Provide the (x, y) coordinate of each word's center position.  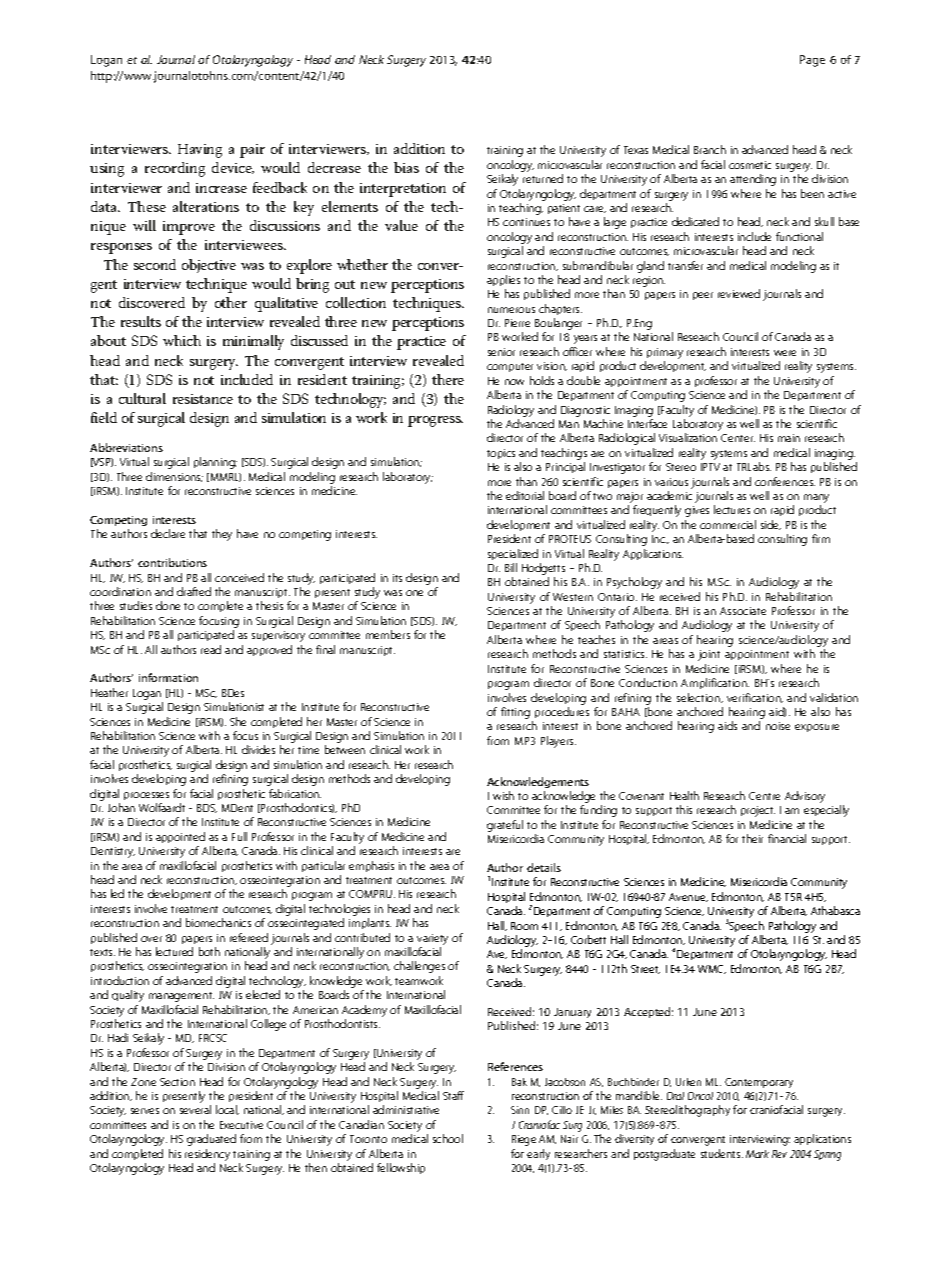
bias (406, 167)
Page (812, 61)
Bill (511, 567)
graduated (211, 1140)
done (168, 605)
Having (200, 151)
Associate (743, 611)
